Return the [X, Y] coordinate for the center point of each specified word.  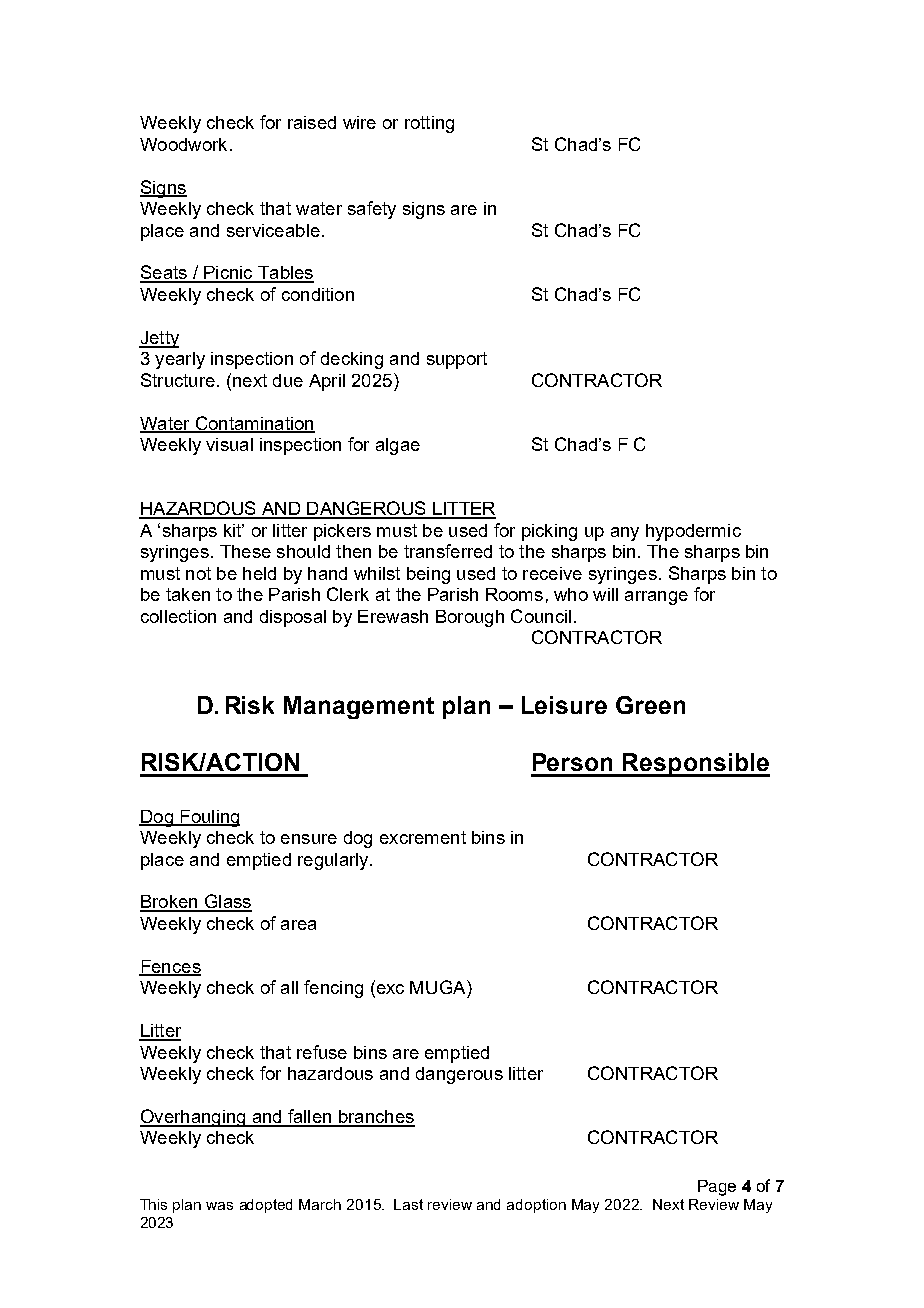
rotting [429, 124]
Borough [470, 618]
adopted [266, 1206]
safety [372, 210]
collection [178, 616]
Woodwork [183, 144]
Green [650, 705]
